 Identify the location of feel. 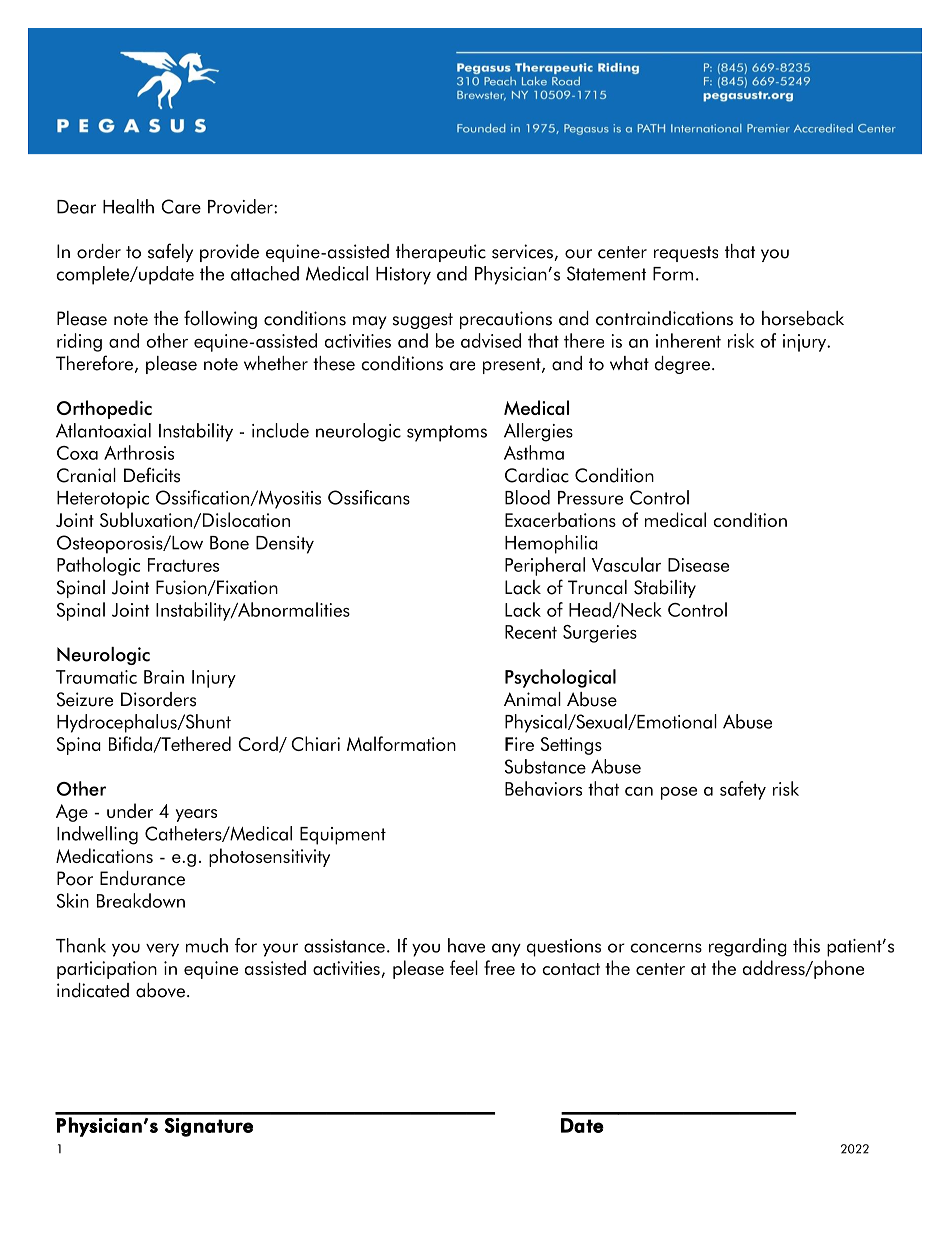
(464, 967).
